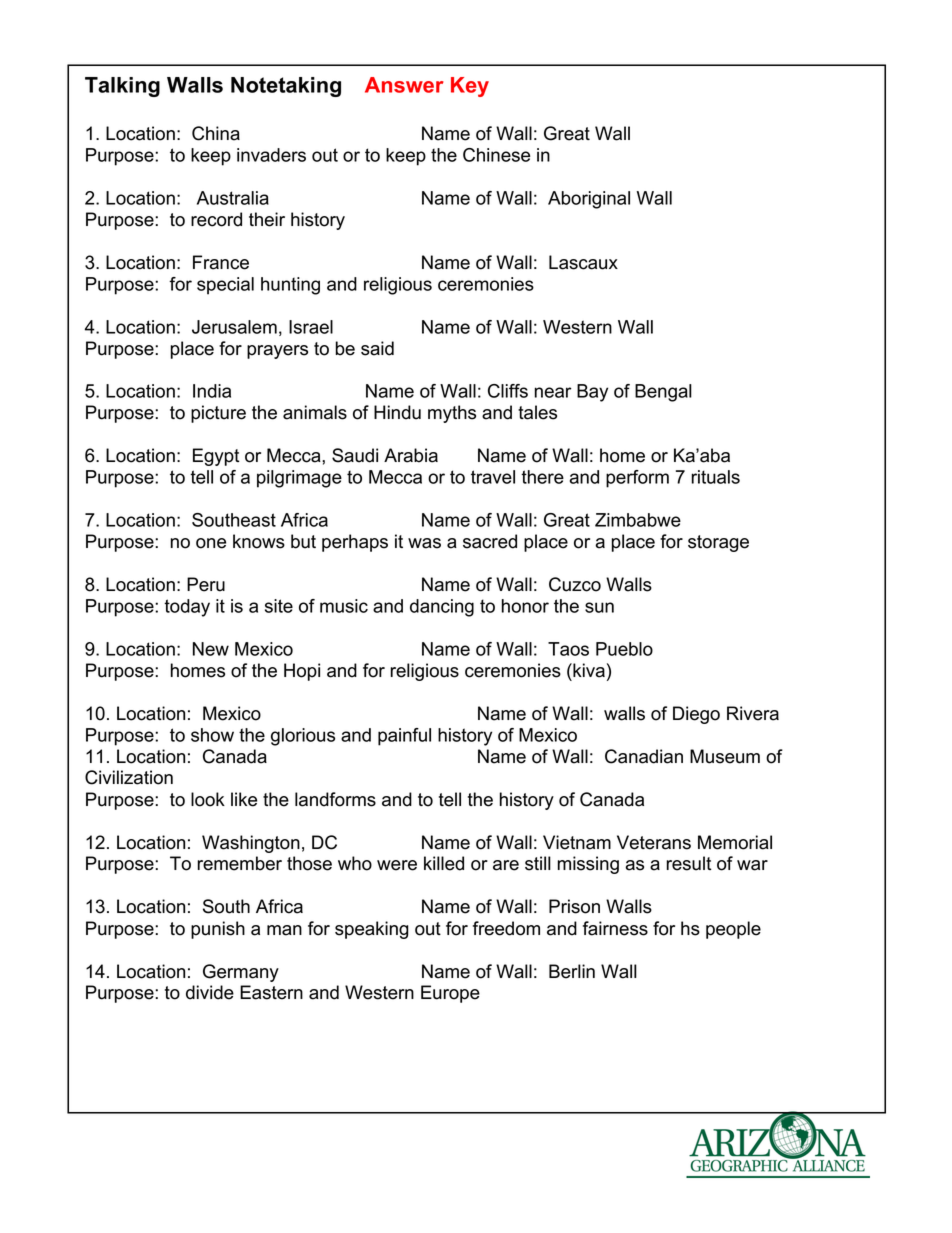 This document has width=952, height=1233. Describe the element at coordinates (234, 327) in the document. I see `Jerusalem` at that location.
